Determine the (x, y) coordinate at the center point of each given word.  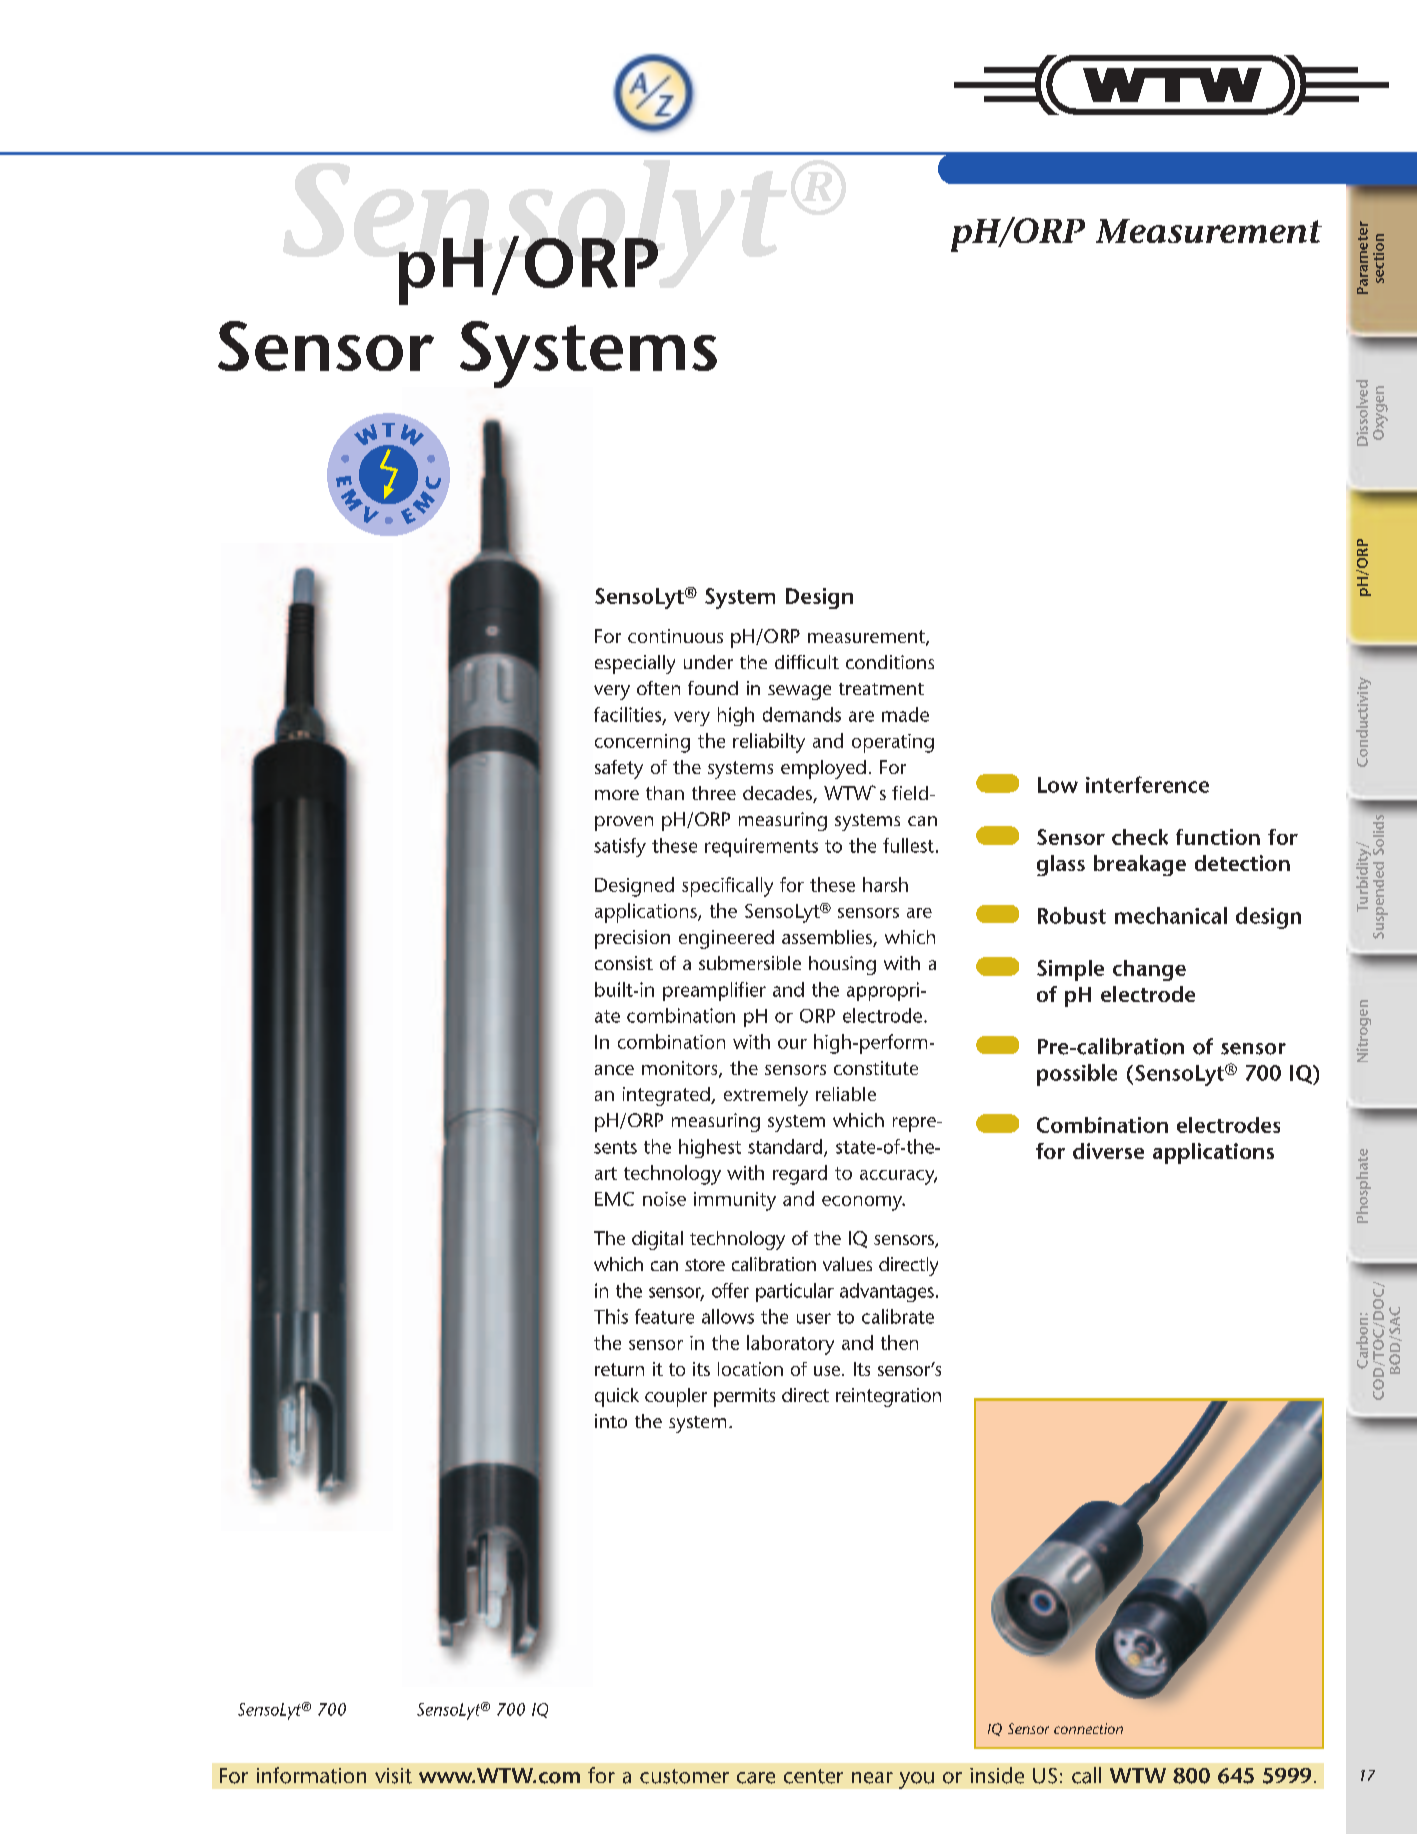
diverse (1108, 1151)
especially (635, 664)
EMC (614, 1199)
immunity (735, 1201)
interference (1147, 784)
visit (393, 1776)
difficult (807, 662)
